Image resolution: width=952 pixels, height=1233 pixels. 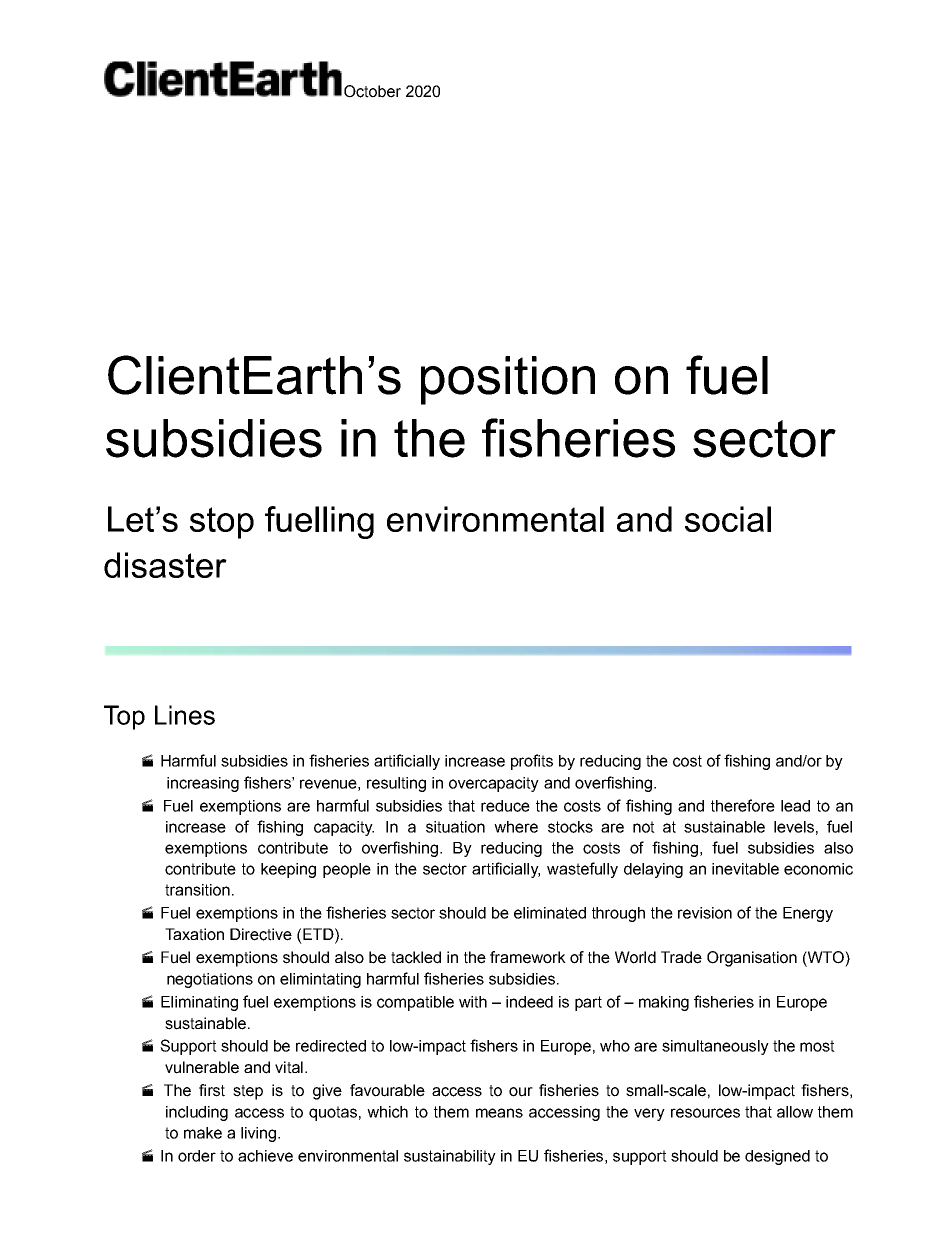 I want to click on position, so click(x=508, y=380).
